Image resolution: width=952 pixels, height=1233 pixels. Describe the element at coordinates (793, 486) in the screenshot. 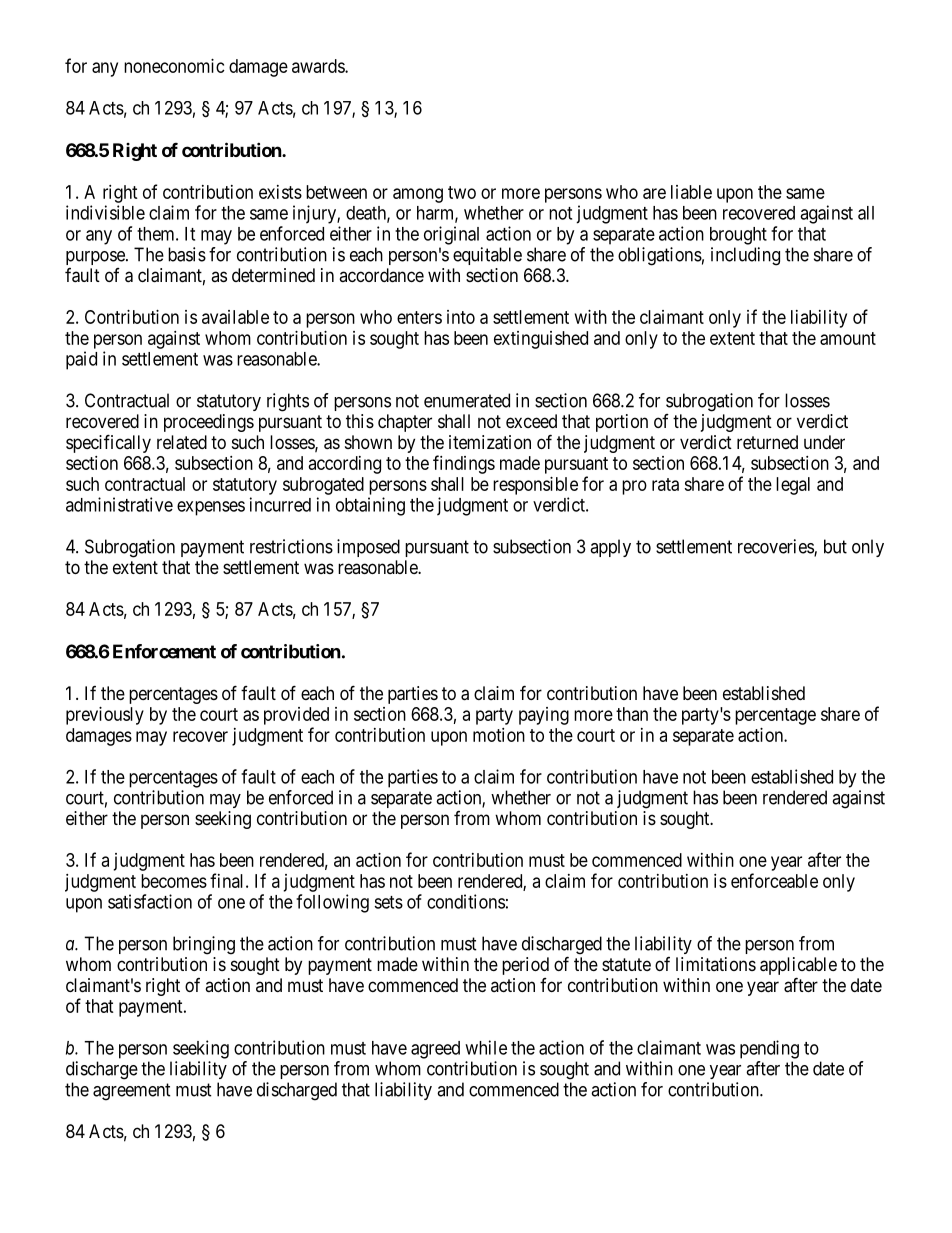

I see `legal` at that location.
